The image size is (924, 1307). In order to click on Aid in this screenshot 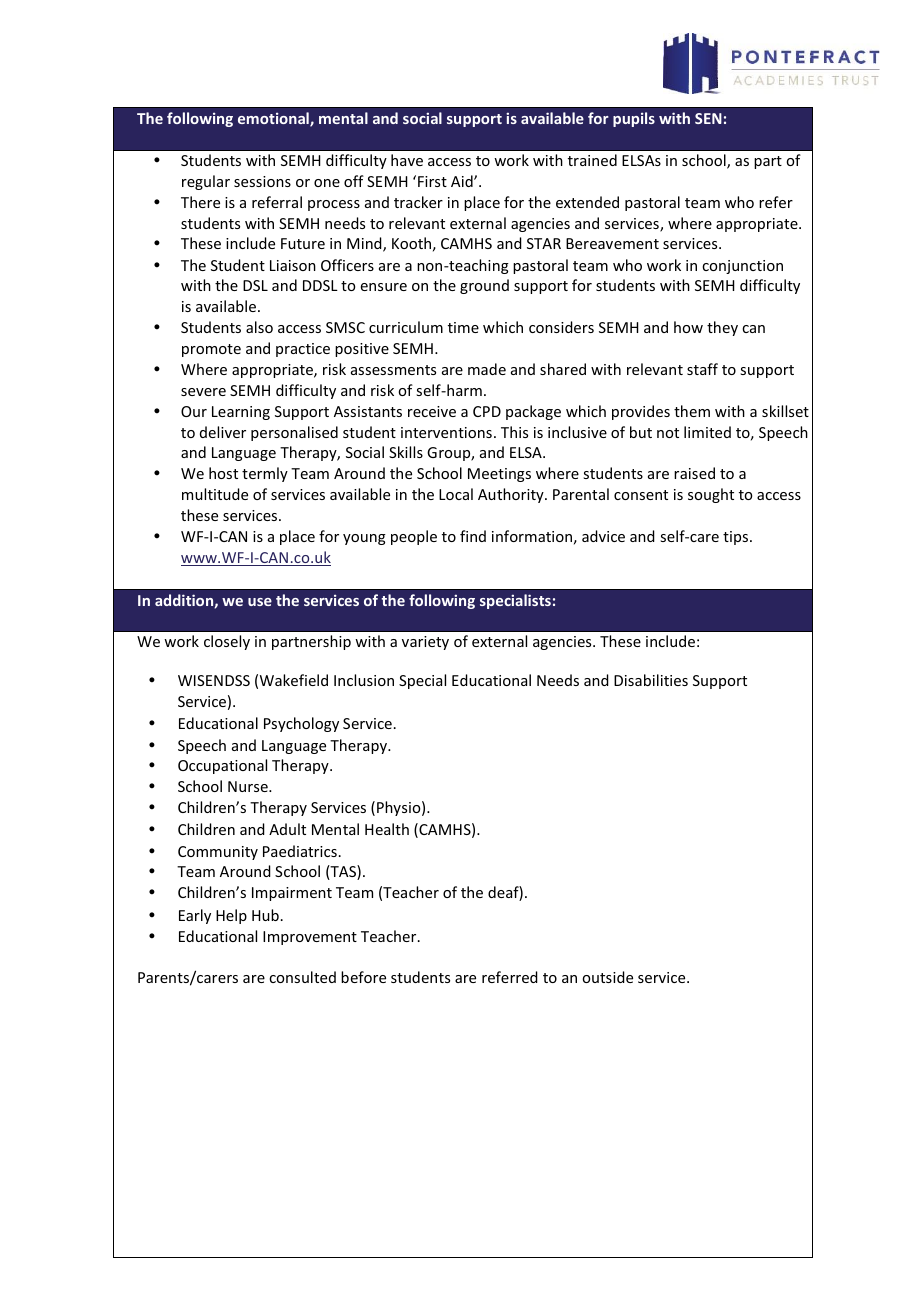, I will do `click(463, 181)`.
